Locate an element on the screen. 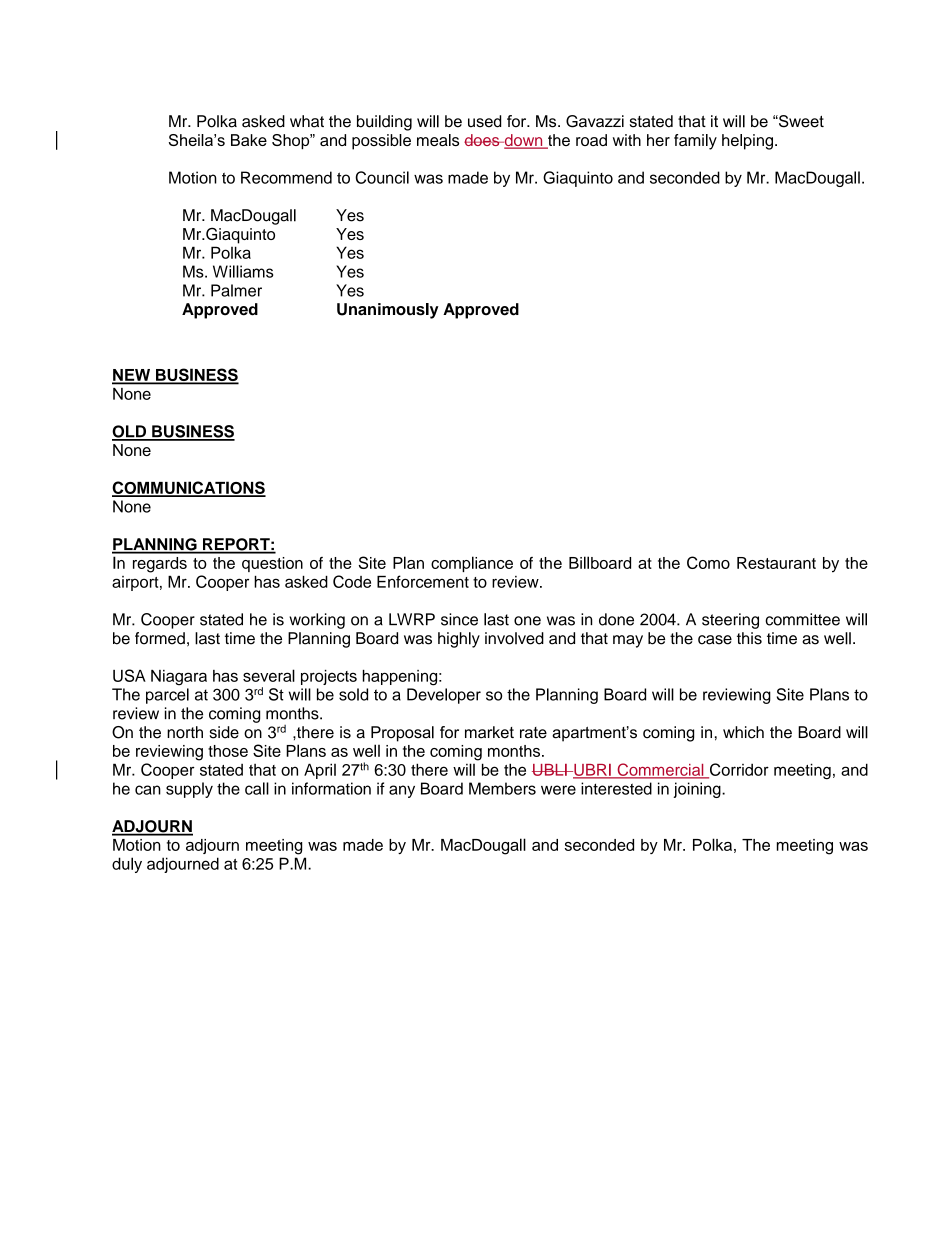 The image size is (952, 1233). Como is located at coordinates (708, 562).
